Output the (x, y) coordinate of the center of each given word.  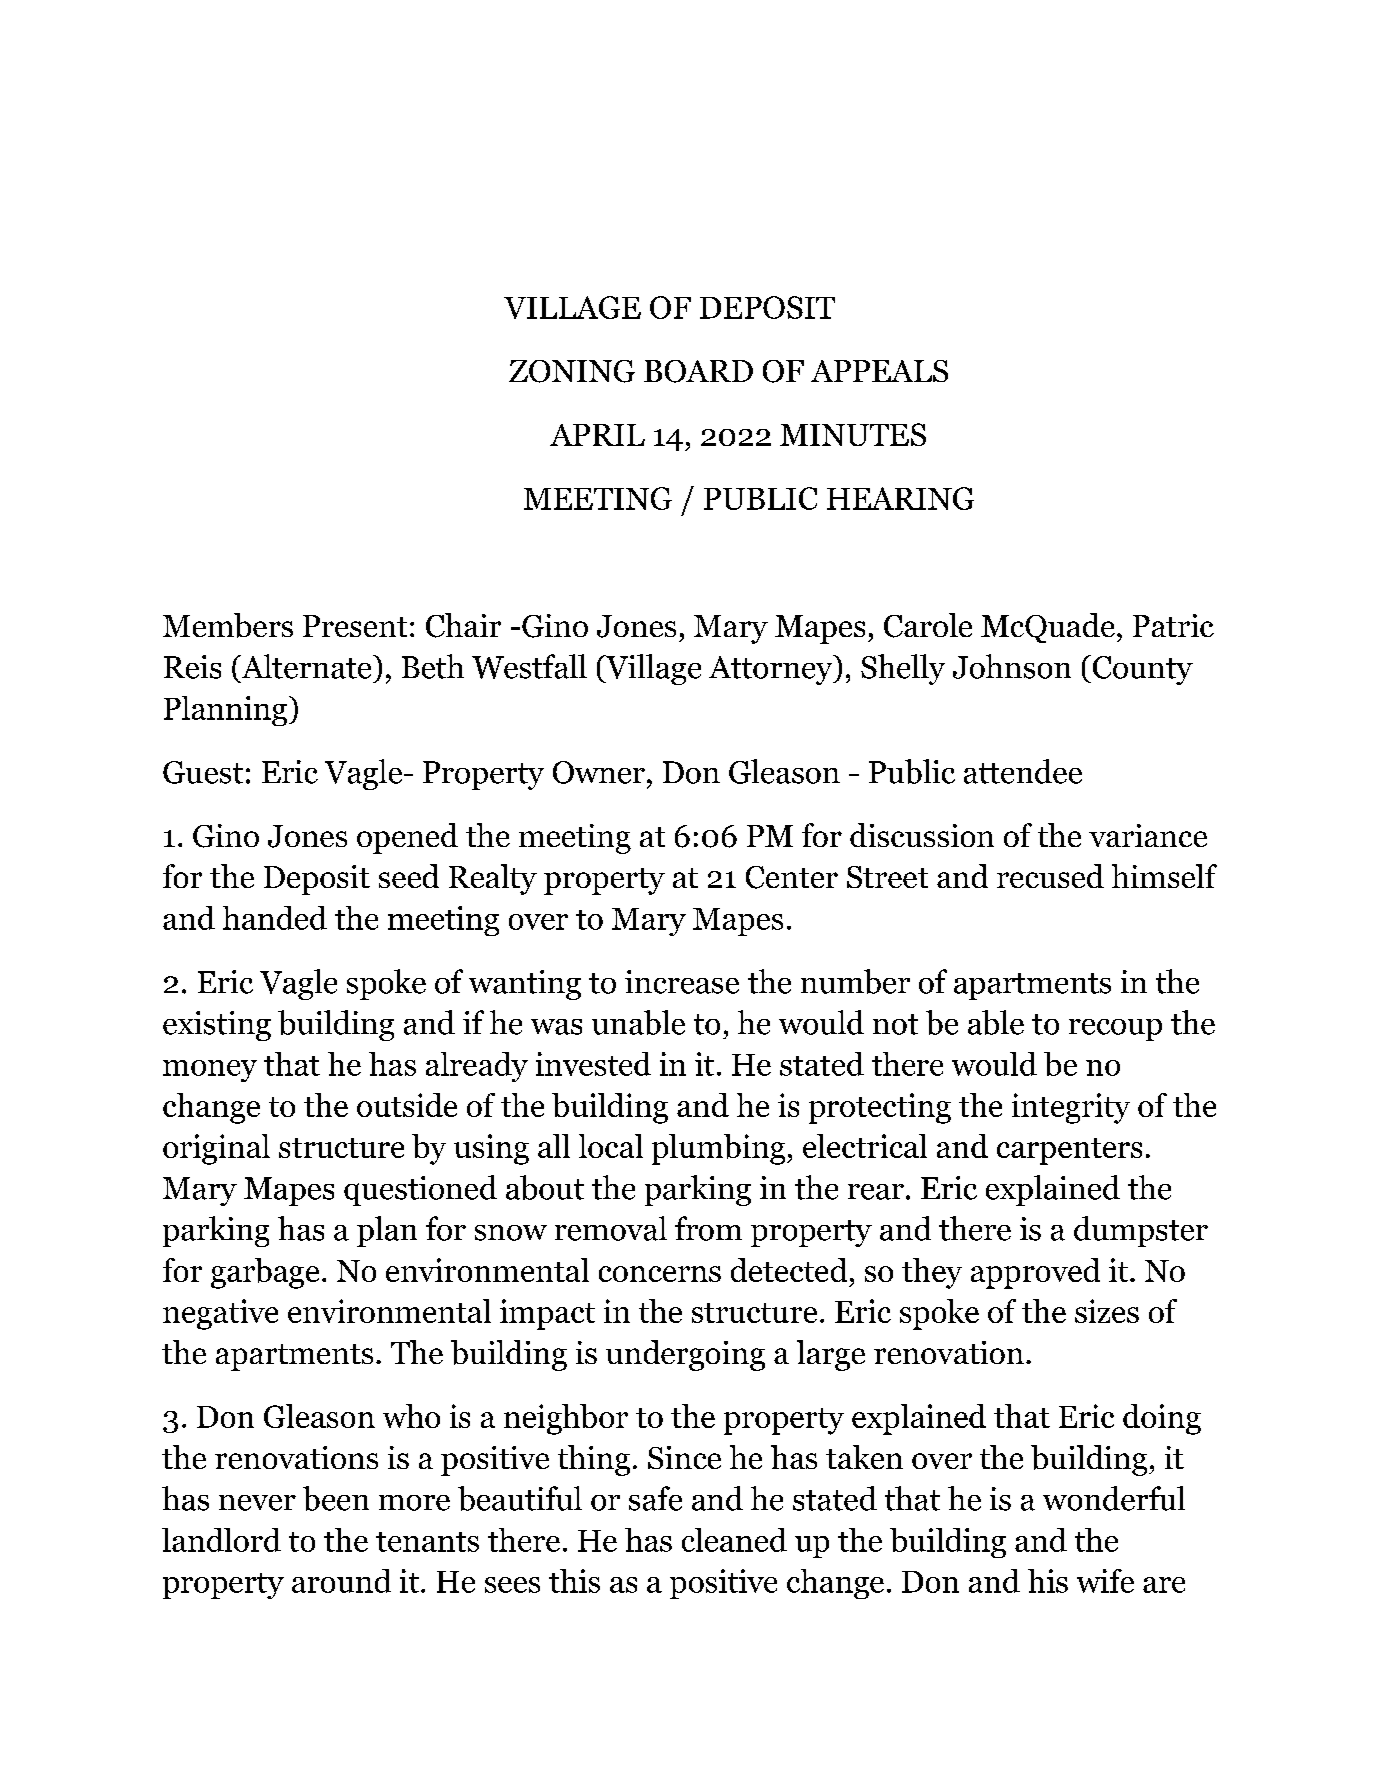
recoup (1115, 1030)
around (341, 1581)
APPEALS (879, 371)
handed (275, 918)
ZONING (572, 371)
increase (682, 982)
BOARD (698, 371)
